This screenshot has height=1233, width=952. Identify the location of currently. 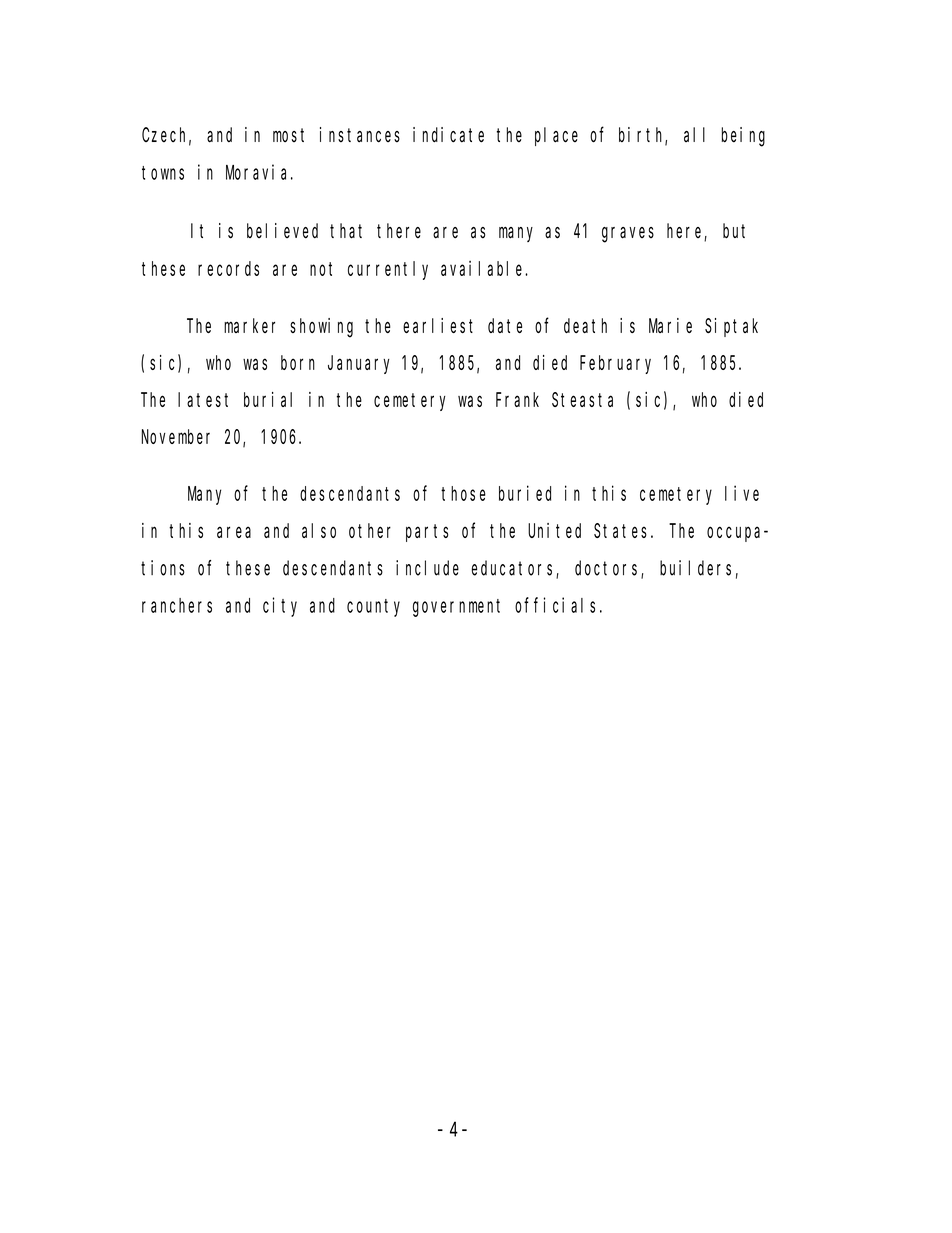
(388, 270).
